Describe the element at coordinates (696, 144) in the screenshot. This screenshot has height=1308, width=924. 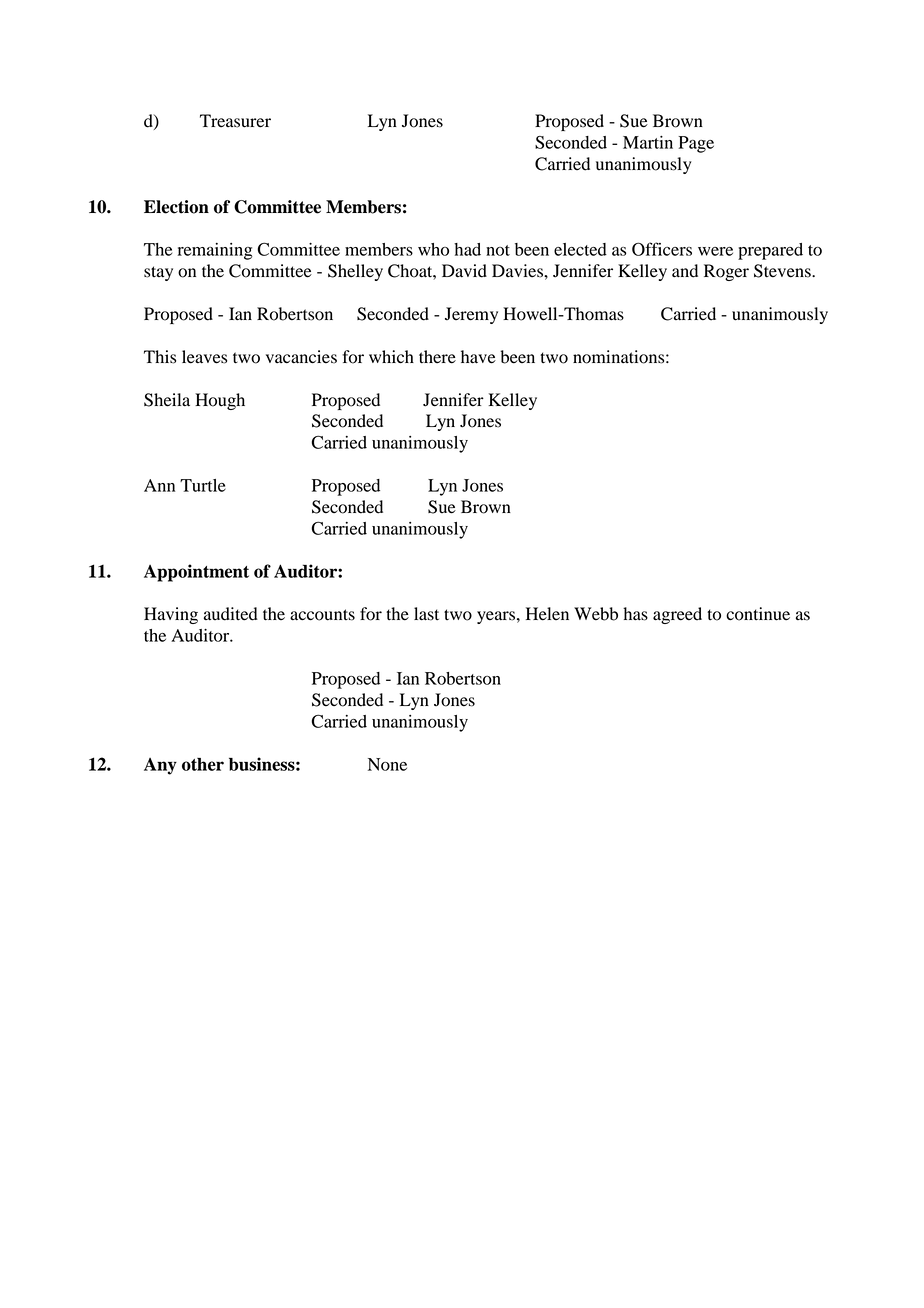
I see `Page` at that location.
